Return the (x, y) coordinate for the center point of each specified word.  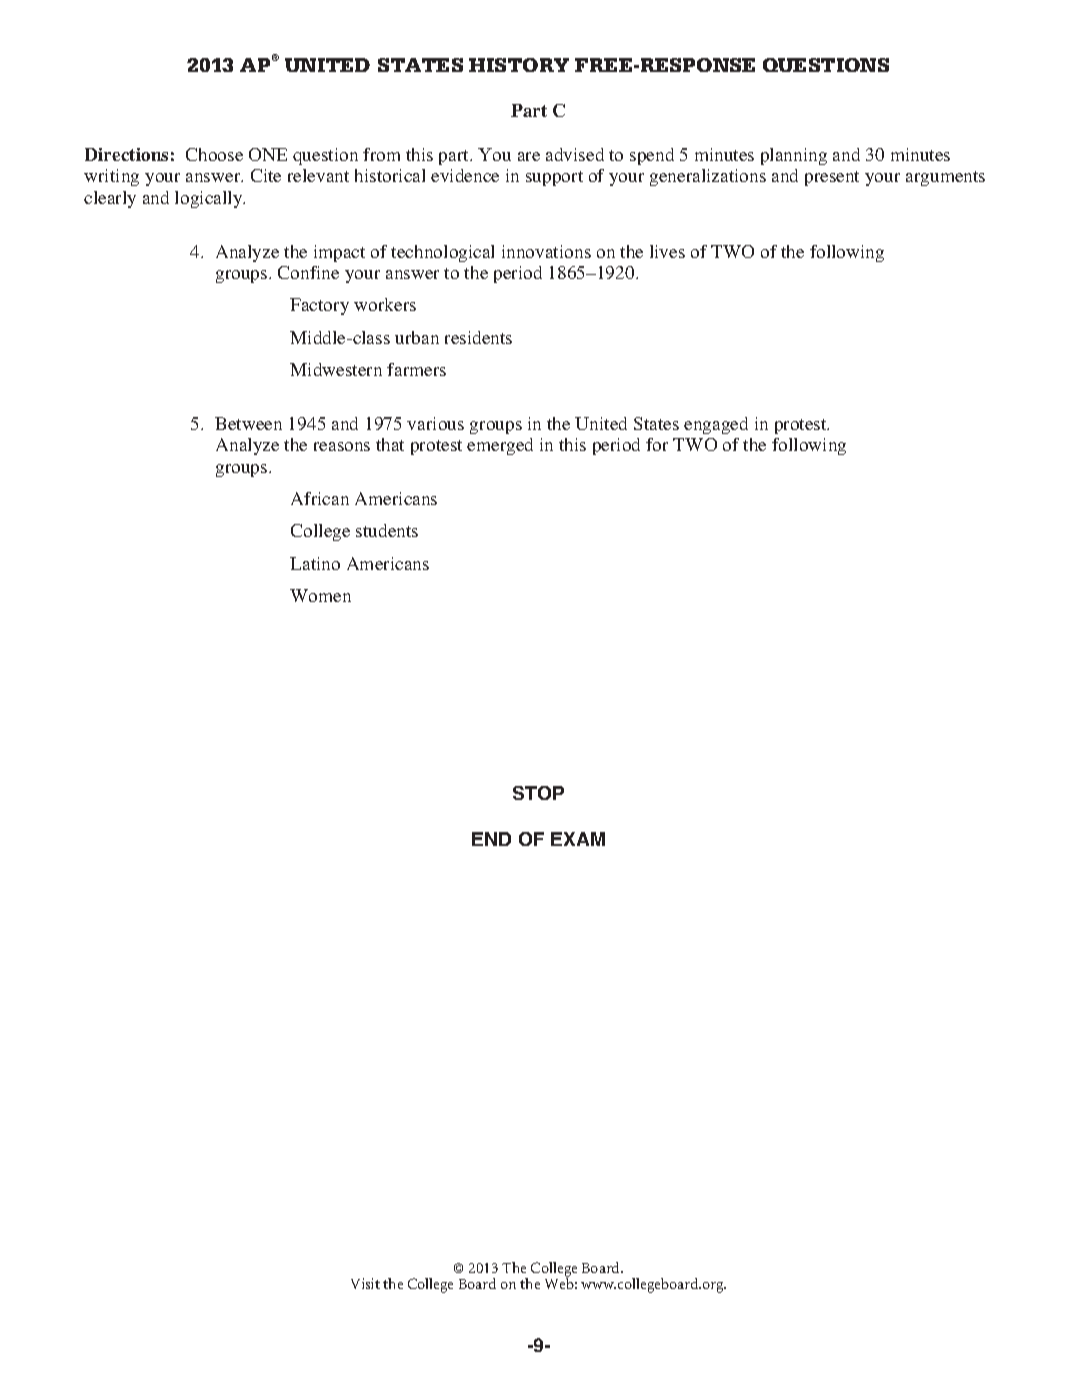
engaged (716, 425)
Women (320, 595)
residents (478, 337)
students (387, 530)
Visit (365, 1283)
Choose (214, 154)
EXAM (578, 839)
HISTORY (519, 65)
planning (794, 156)
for (657, 444)
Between (248, 423)
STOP (538, 793)
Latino (315, 563)
